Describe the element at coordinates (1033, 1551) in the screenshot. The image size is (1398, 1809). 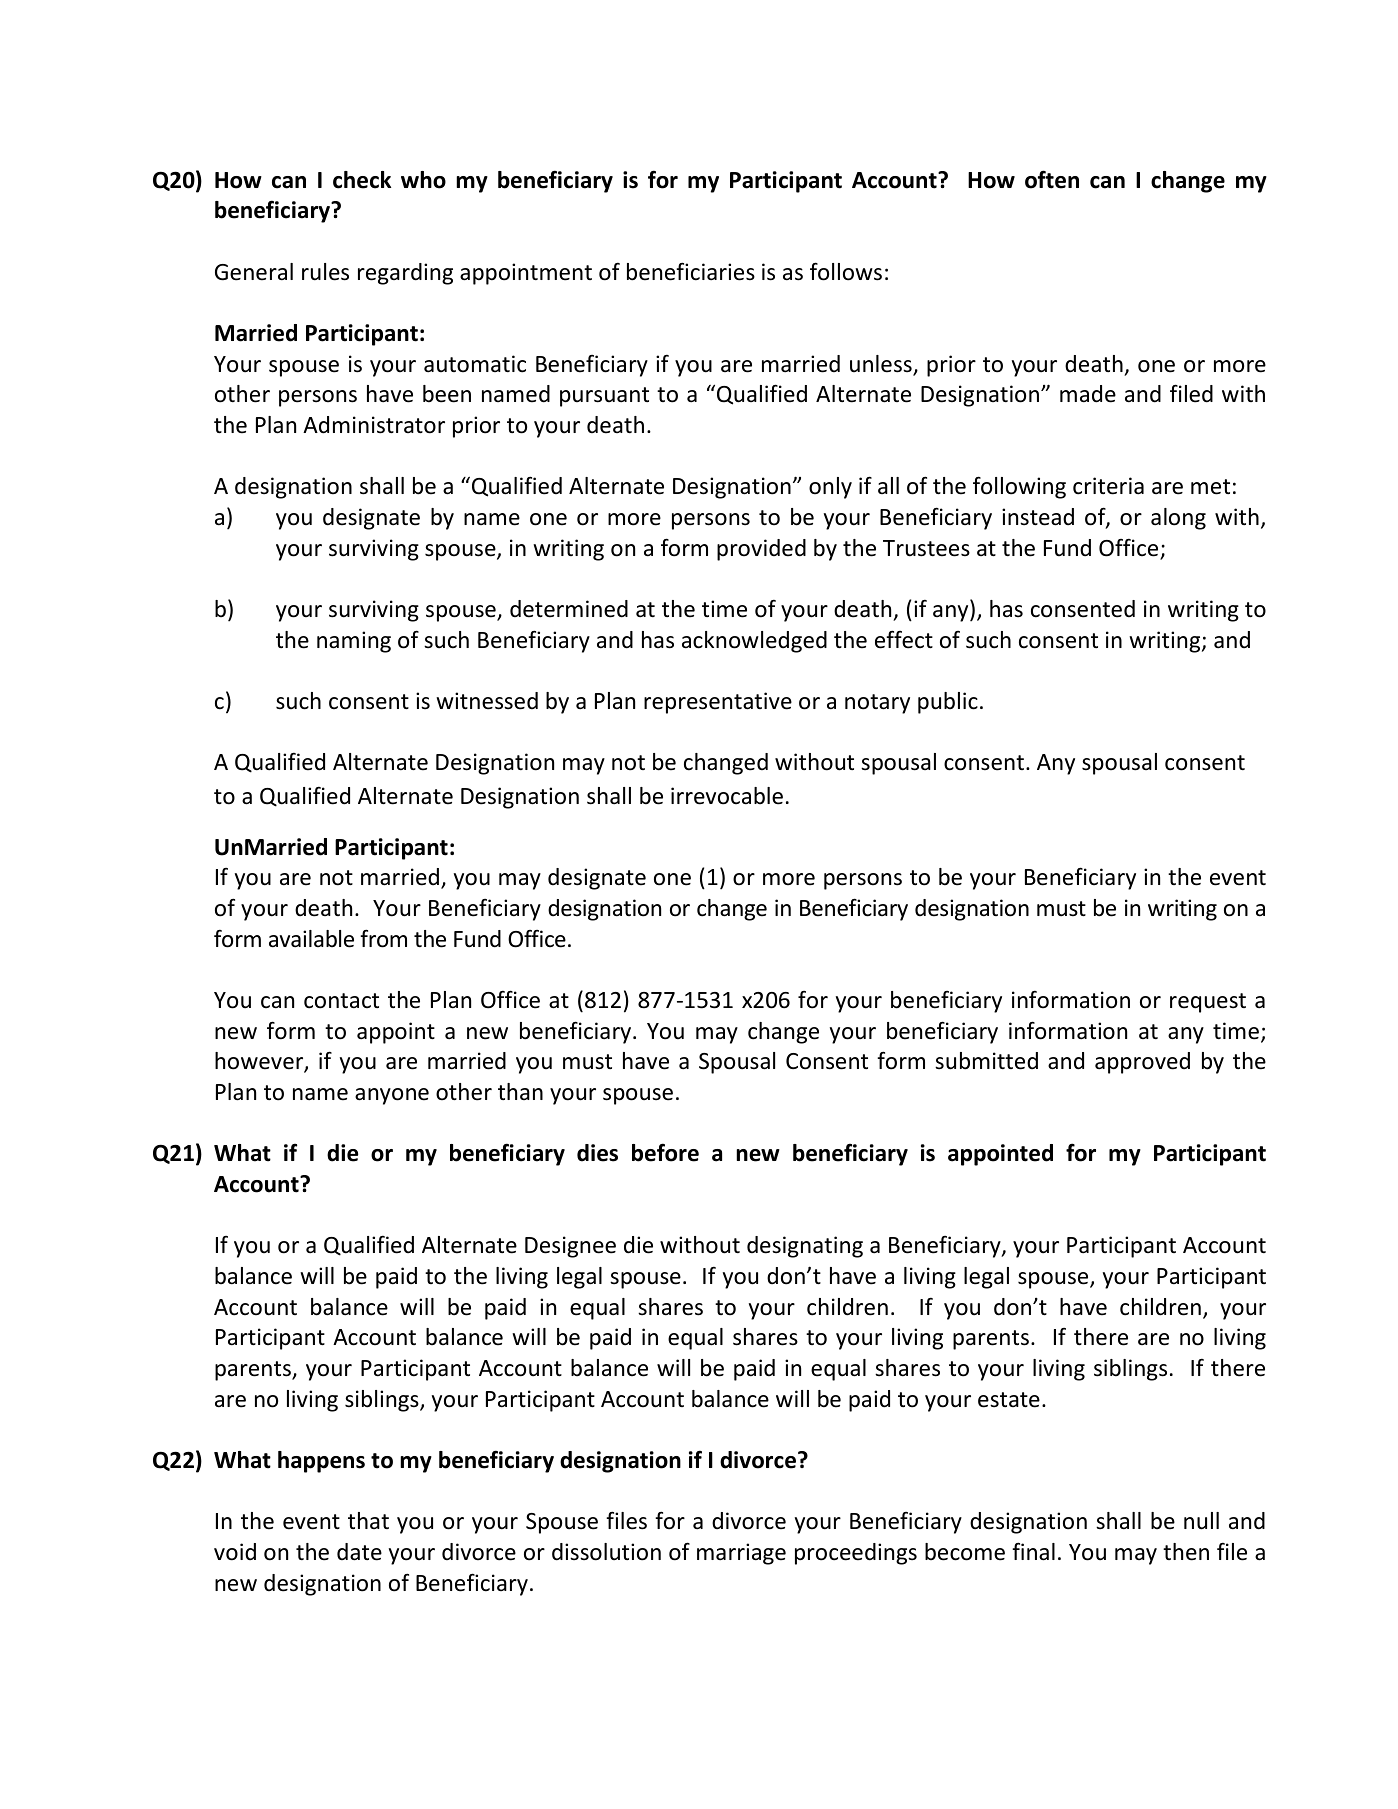
I see `final` at that location.
